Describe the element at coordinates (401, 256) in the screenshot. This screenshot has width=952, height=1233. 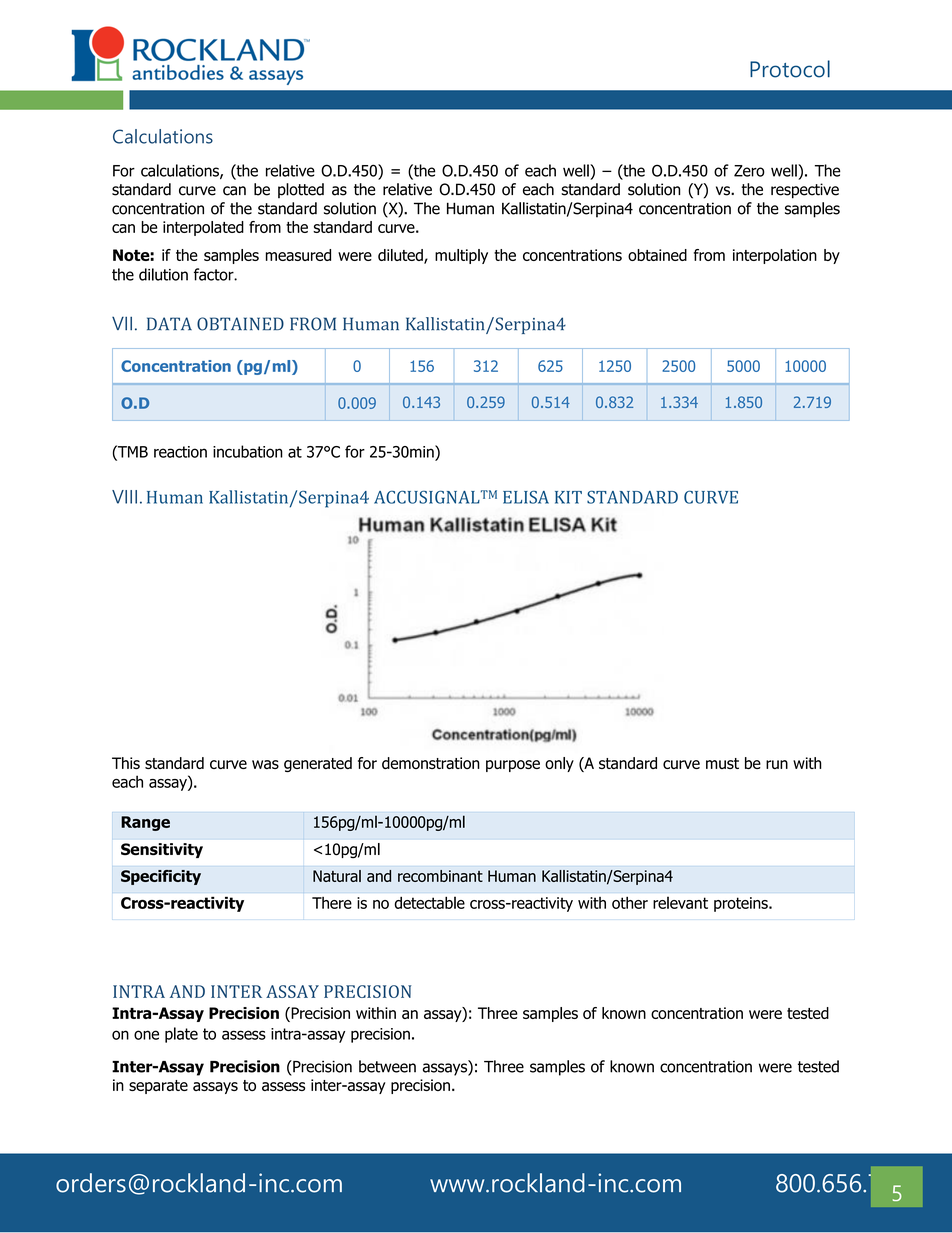
I see `diluted` at that location.
